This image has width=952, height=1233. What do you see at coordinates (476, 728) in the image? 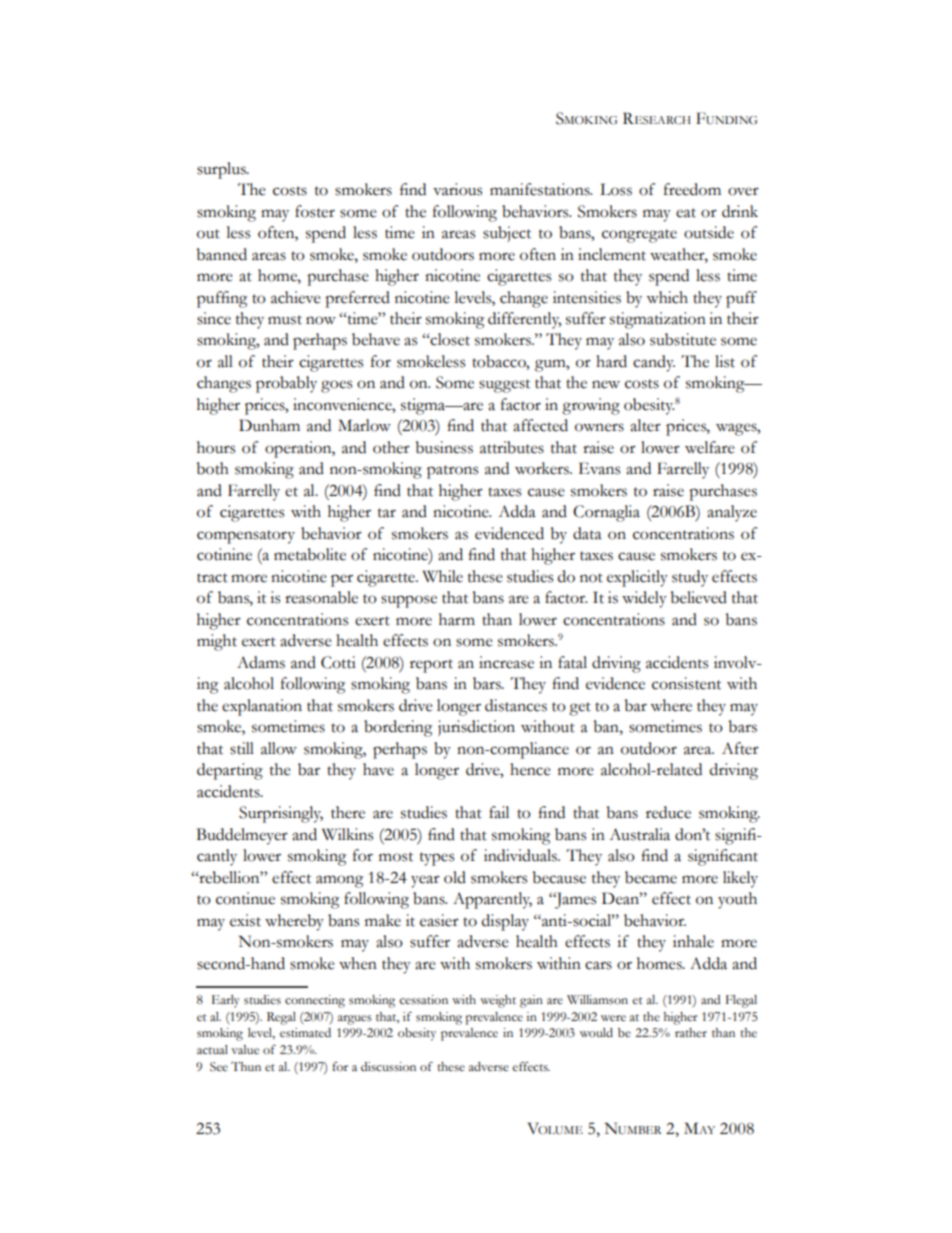
I see `jurisdiction` at bounding box center [476, 728].
